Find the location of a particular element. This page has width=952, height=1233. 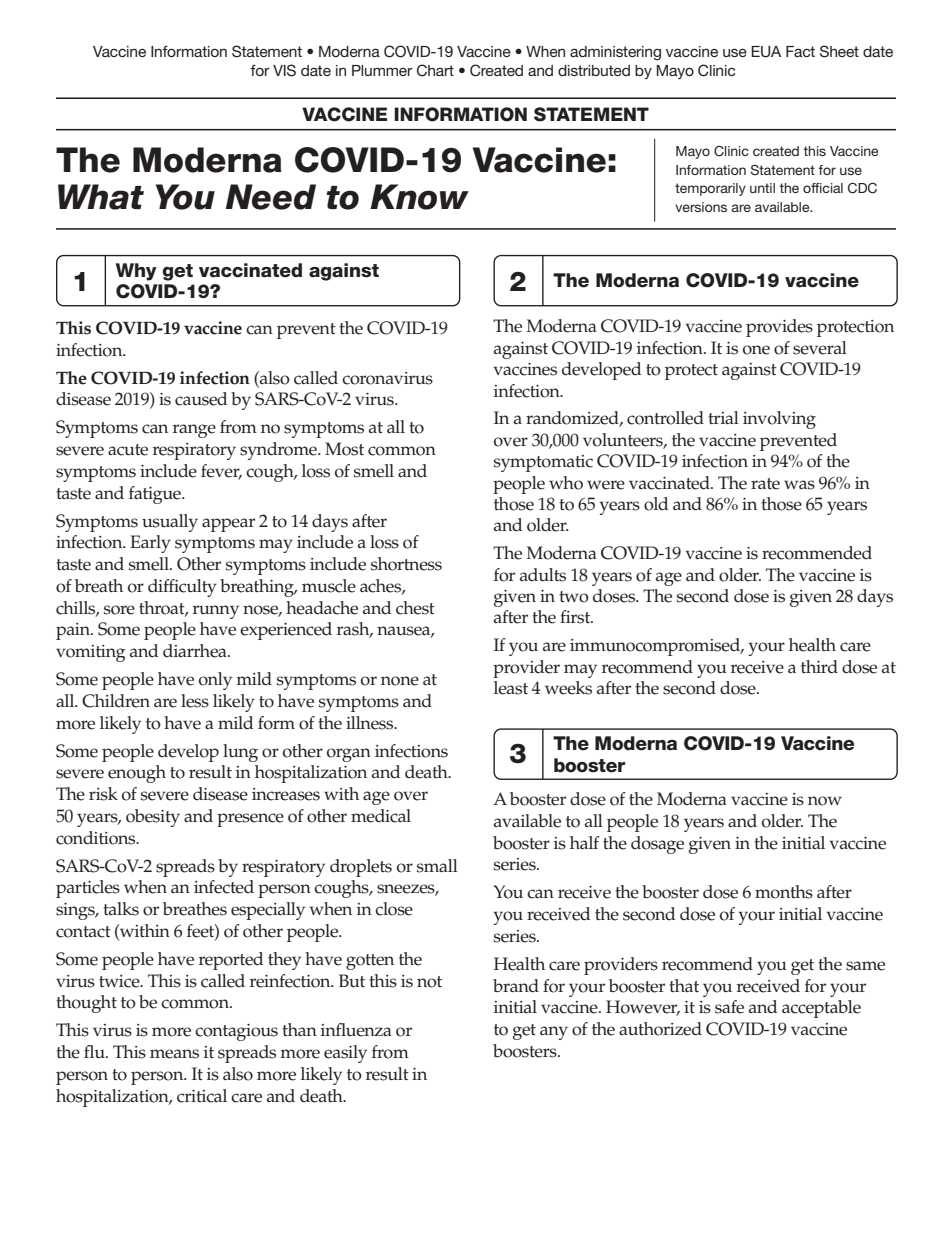

shortness is located at coordinates (406, 564).
